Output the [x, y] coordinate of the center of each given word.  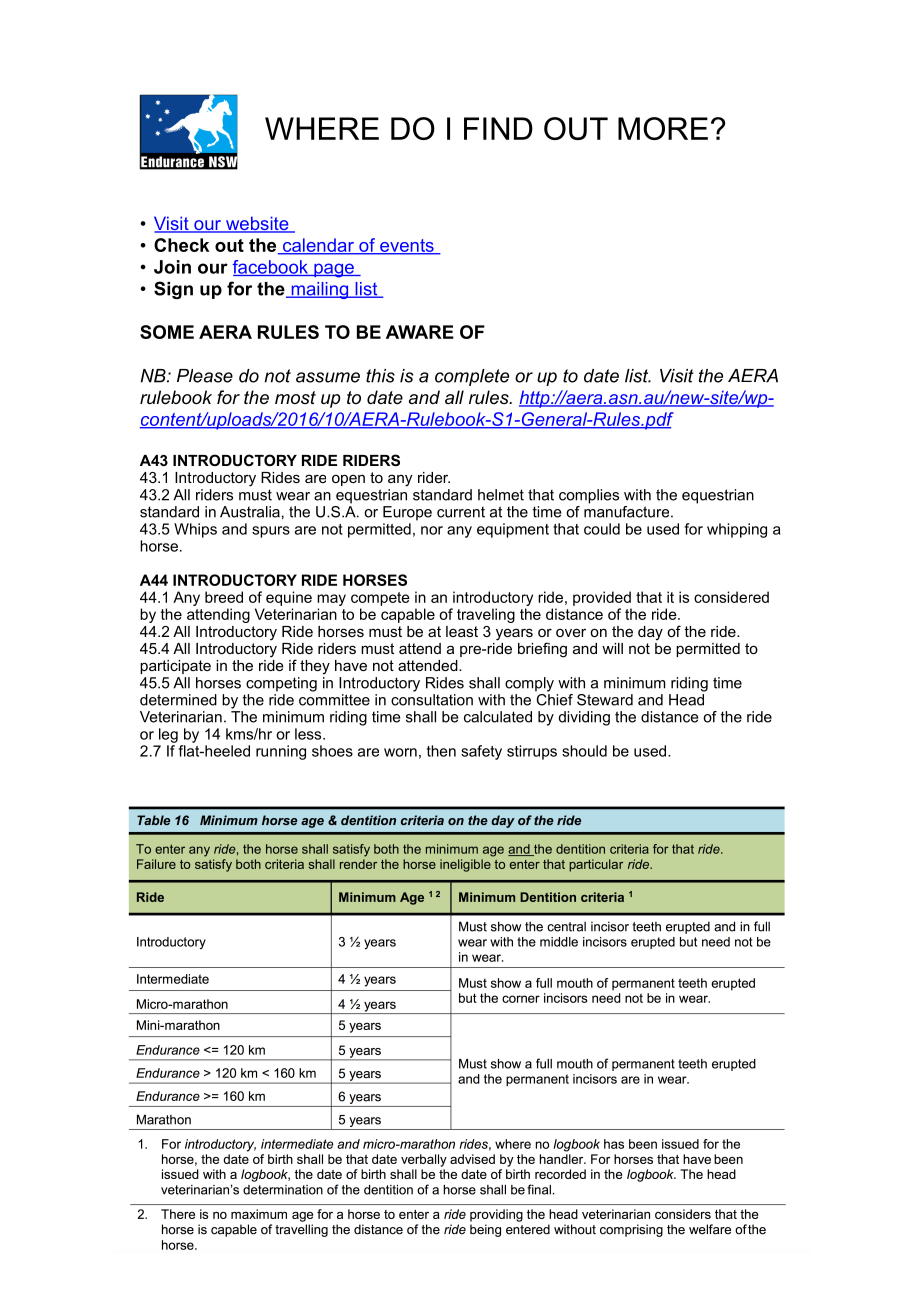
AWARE [420, 332]
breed [224, 597]
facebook [271, 268]
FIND [498, 128]
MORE [663, 128]
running [281, 752]
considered [731, 597]
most [295, 397]
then [441, 751]
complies [589, 496]
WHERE [322, 128]
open [348, 480]
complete [472, 377]
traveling [486, 615]
